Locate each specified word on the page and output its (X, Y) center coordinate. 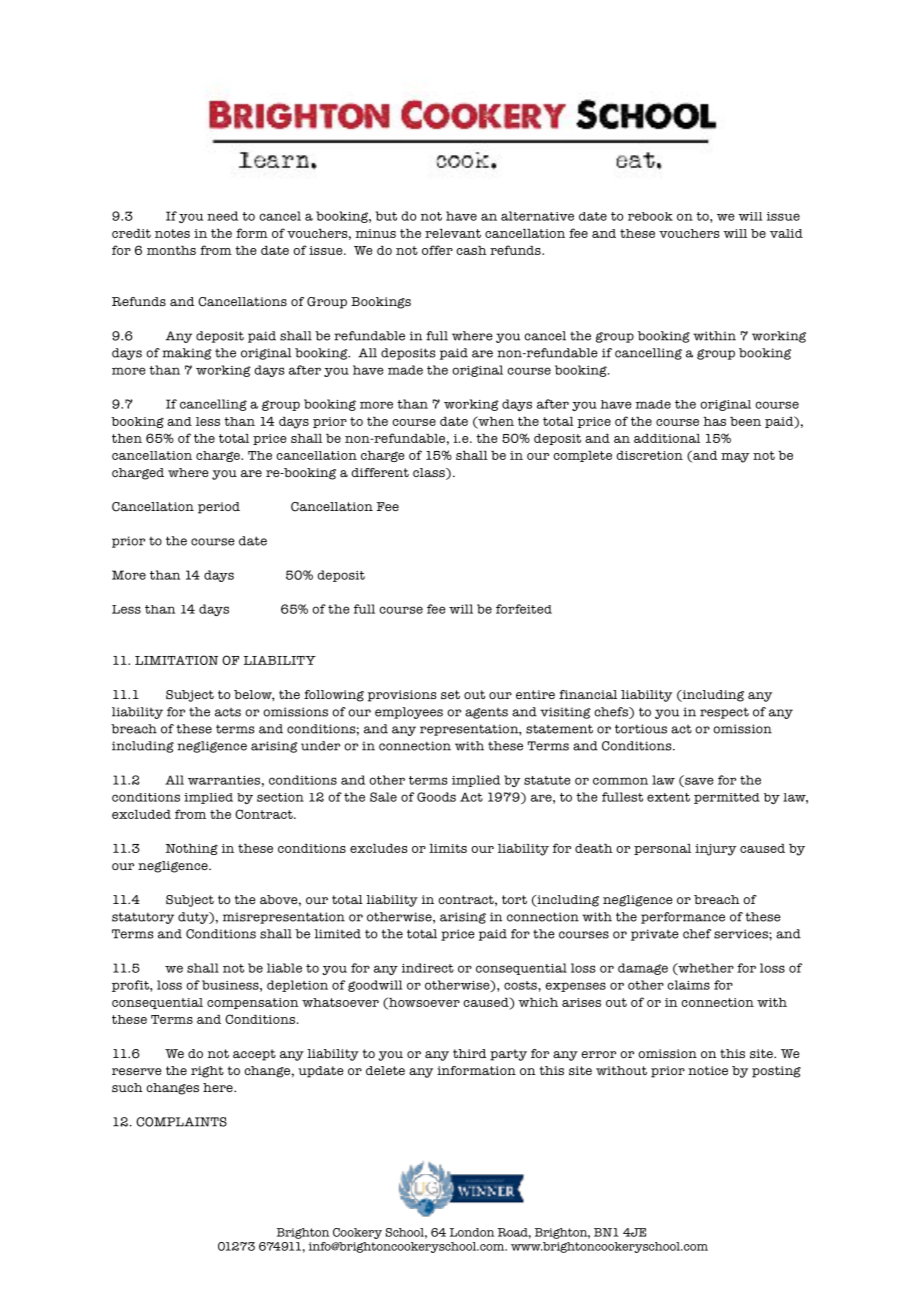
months (171, 250)
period (219, 508)
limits (448, 848)
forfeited (524, 609)
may (735, 458)
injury (716, 850)
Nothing (192, 849)
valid (786, 233)
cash (471, 250)
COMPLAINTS (181, 1122)
